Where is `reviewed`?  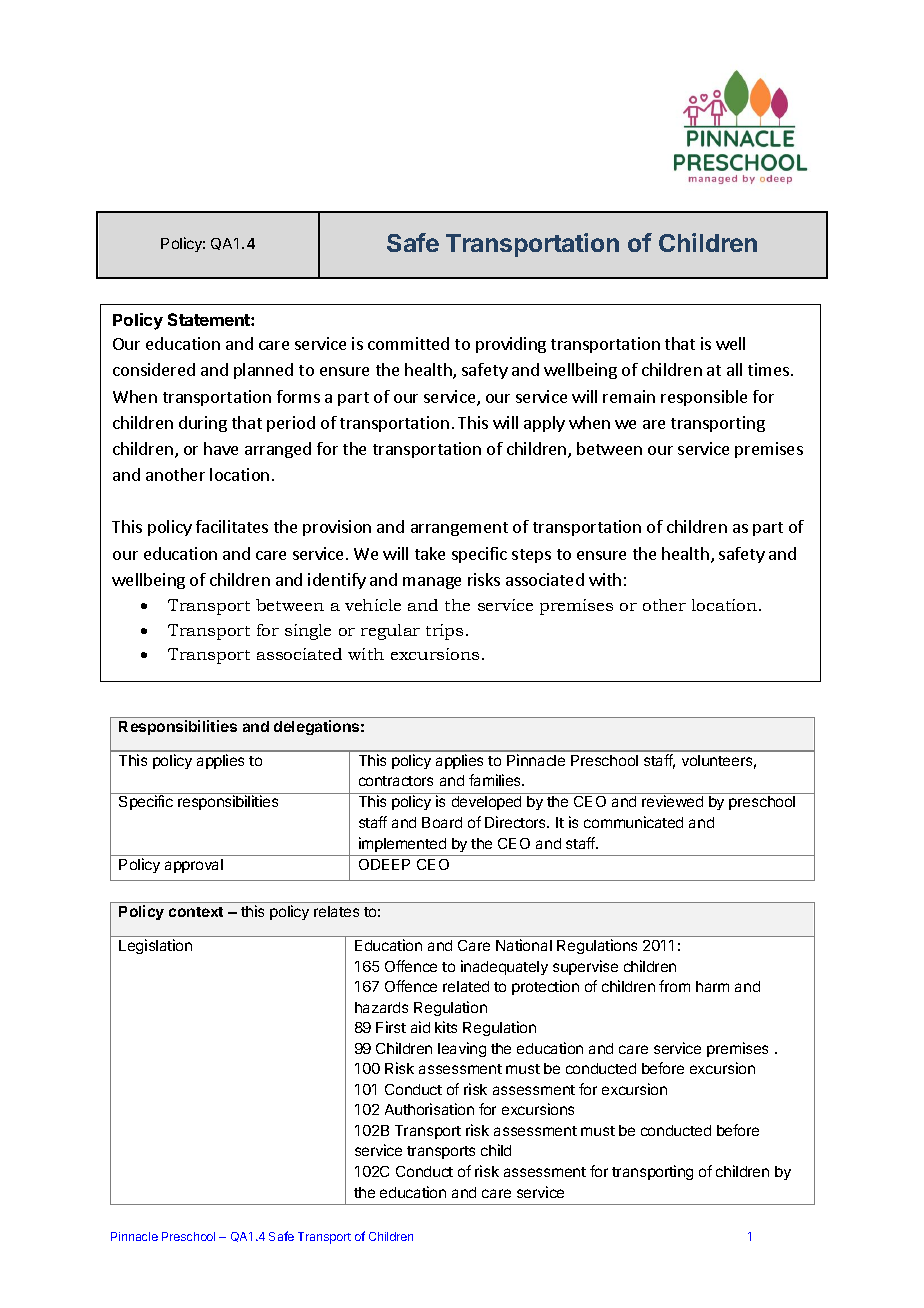
reviewed is located at coordinates (672, 801).
